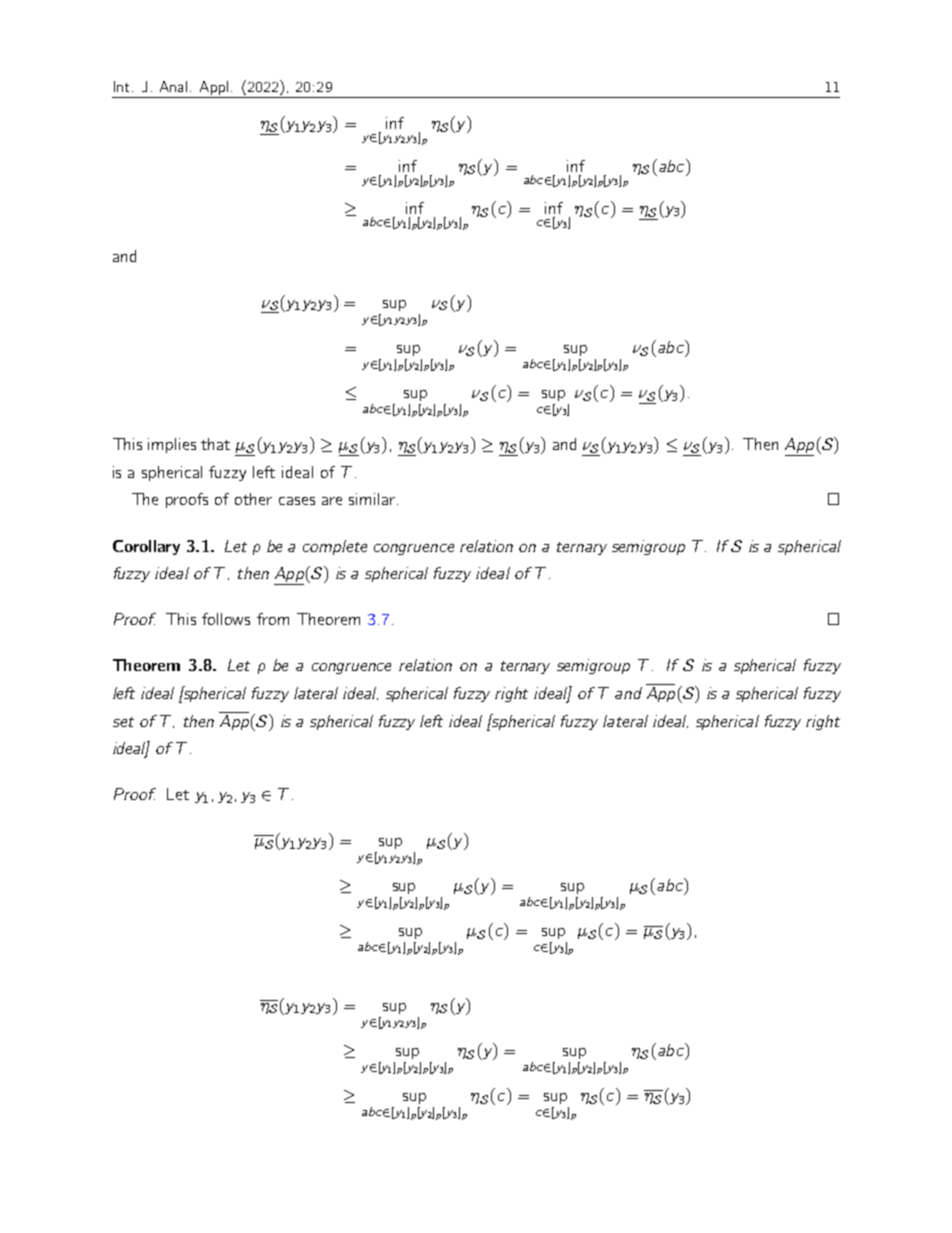 This screenshot has width=952, height=1233. What do you see at coordinates (226, 619) in the screenshot?
I see `follows` at bounding box center [226, 619].
